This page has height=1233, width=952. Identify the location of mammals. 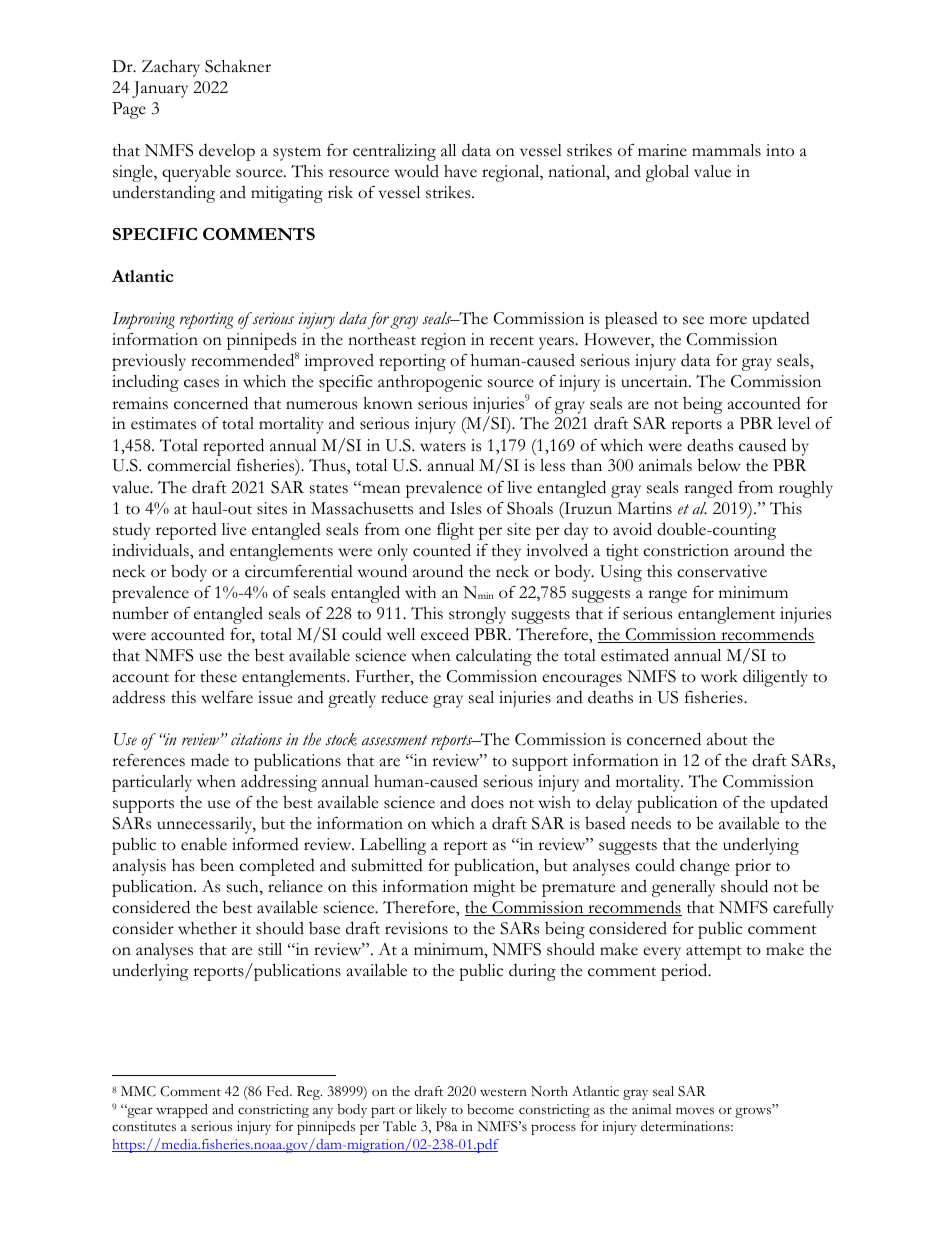
(726, 150).
